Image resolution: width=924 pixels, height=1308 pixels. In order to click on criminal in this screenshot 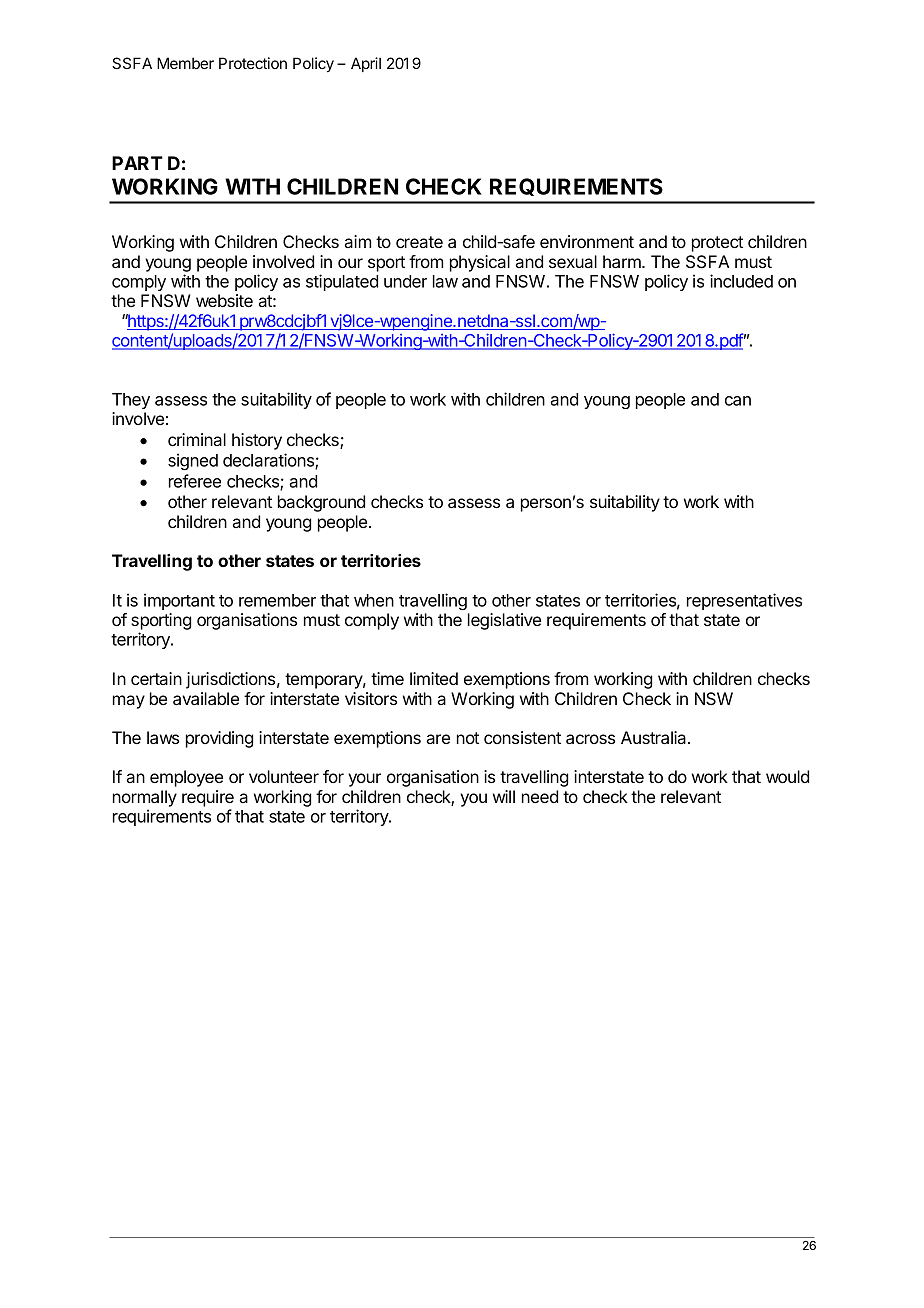, I will do `click(197, 439)`.
